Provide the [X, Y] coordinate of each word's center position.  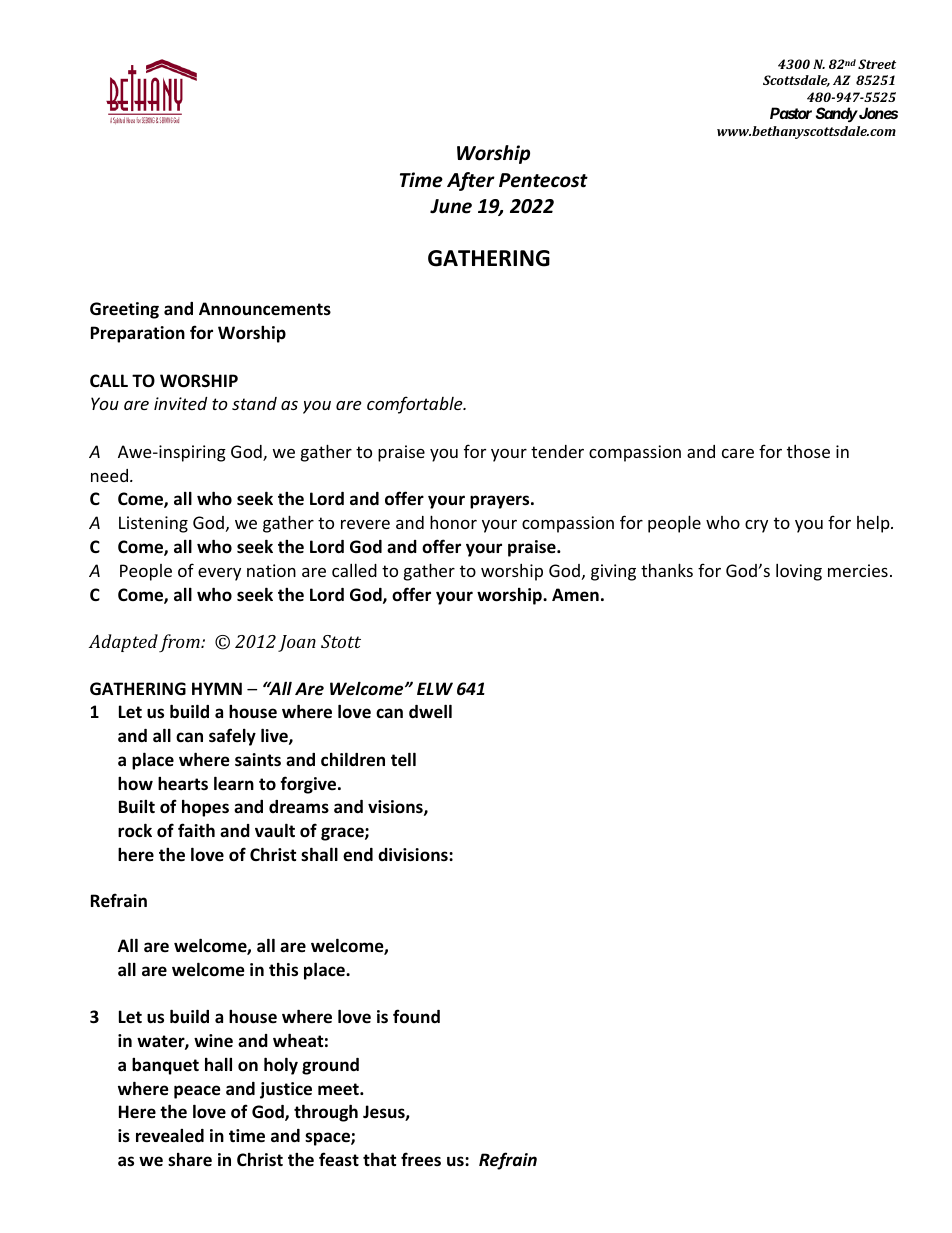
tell [403, 759]
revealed [170, 1136]
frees [421, 1159]
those [808, 451]
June [451, 206]
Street [877, 64]
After [471, 181]
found [416, 1016]
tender [557, 451]
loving [799, 572]
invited [180, 403]
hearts [183, 783]
